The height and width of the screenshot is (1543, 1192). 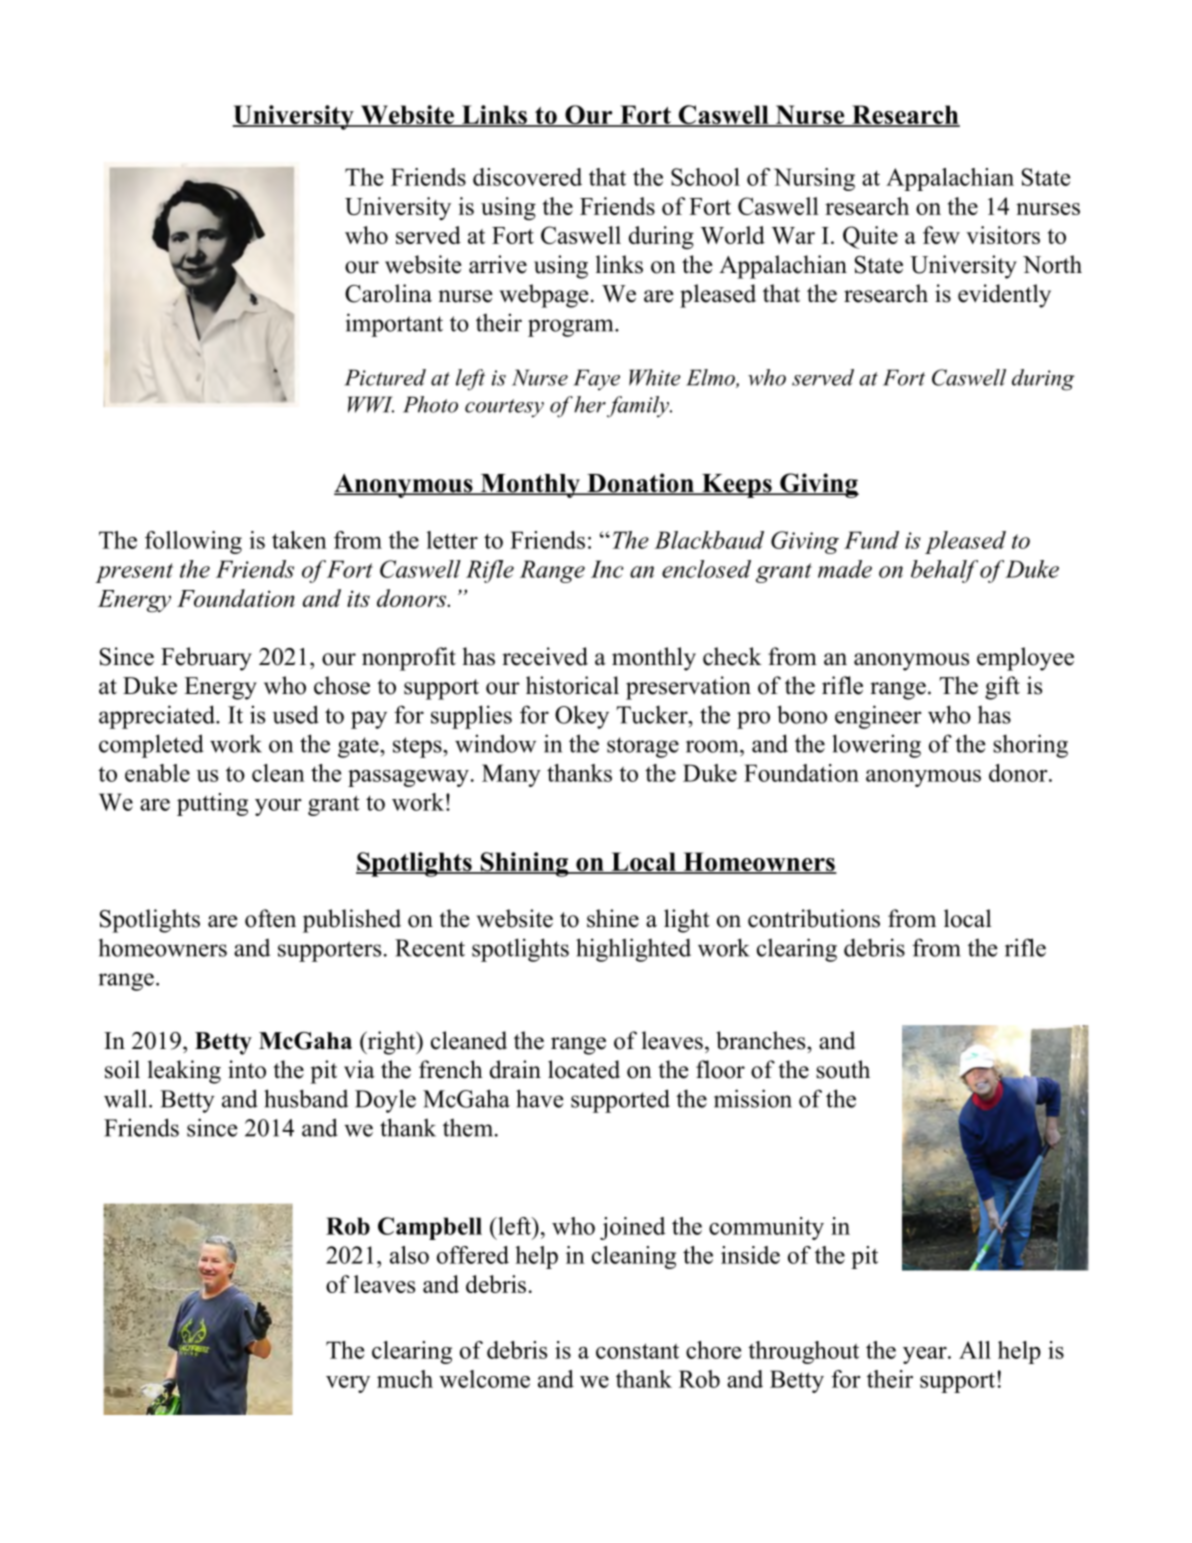 I want to click on year, so click(x=926, y=1355).
